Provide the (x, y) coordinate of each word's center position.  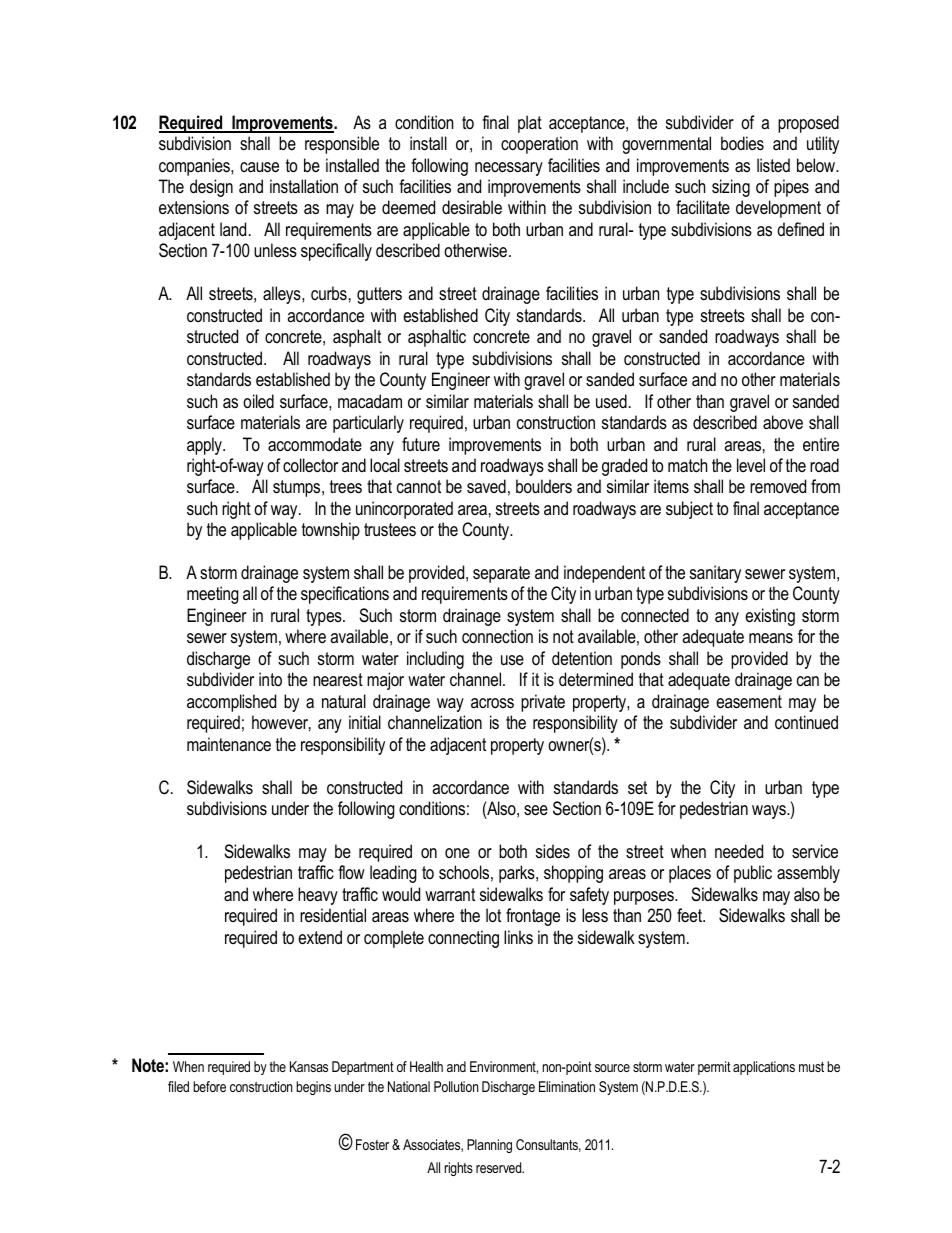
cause (259, 167)
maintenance (229, 744)
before (209, 1086)
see (536, 810)
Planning (489, 1146)
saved (486, 486)
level (751, 465)
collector (310, 465)
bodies (742, 143)
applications (764, 1068)
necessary (509, 169)
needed (739, 851)
